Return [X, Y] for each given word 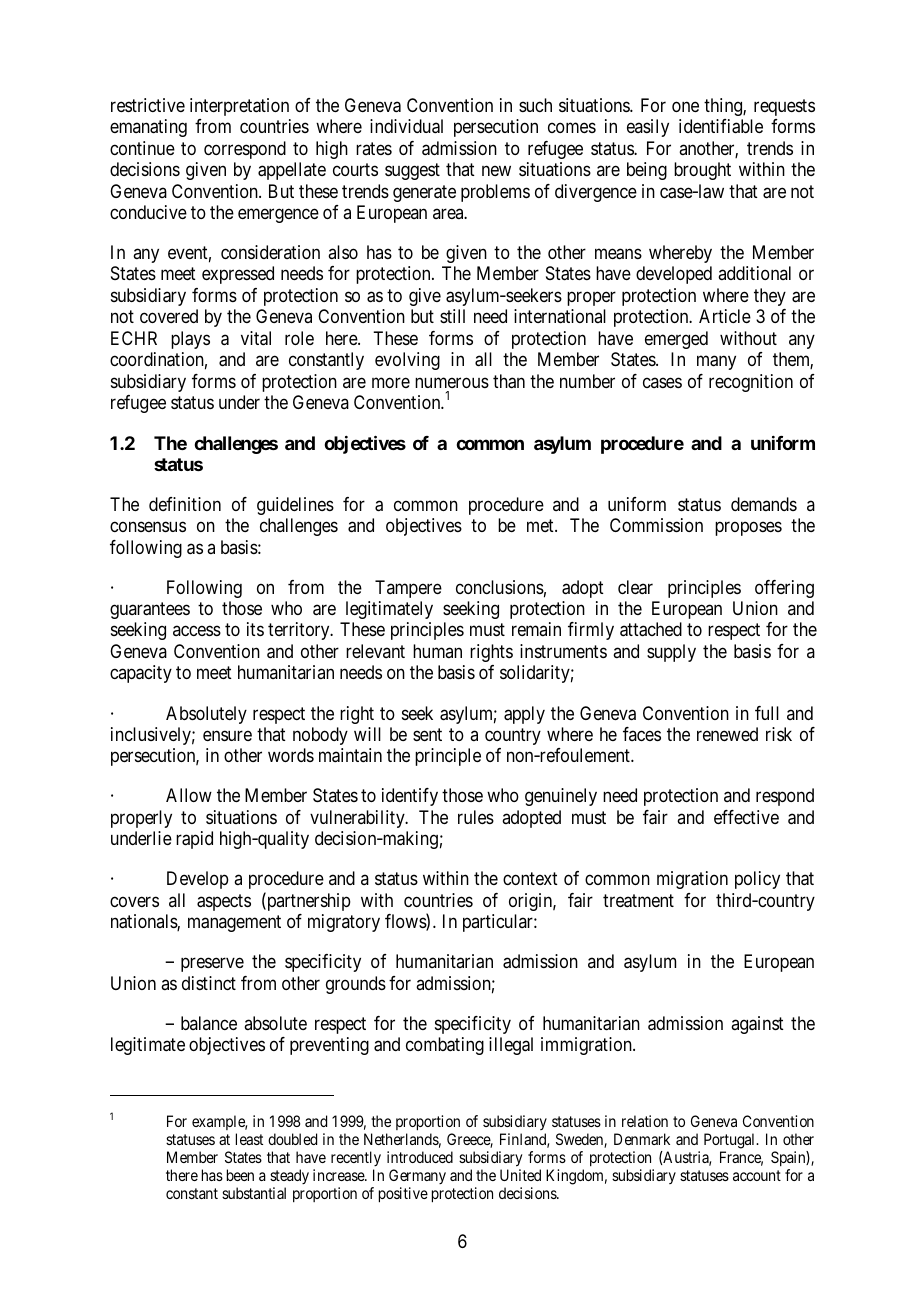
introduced [420, 1157]
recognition [751, 383]
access [197, 631]
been [240, 1175]
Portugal [731, 1142]
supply [671, 653]
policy [757, 880]
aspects [224, 902]
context [530, 879]
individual [406, 126]
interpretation [239, 107]
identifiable [721, 126]
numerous [452, 382]
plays [190, 340]
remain [536, 629]
